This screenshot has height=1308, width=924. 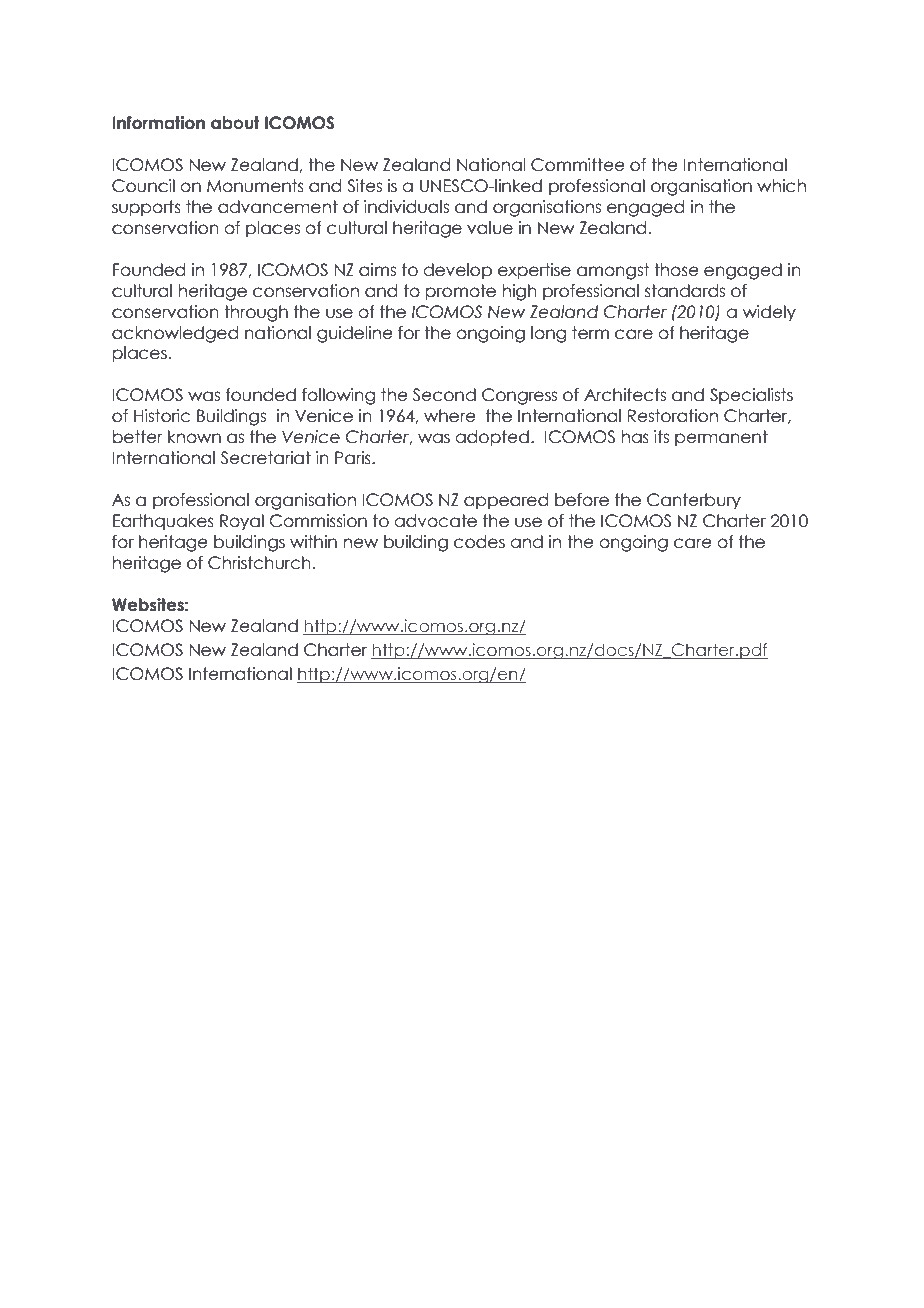 What do you see at coordinates (162, 416) in the screenshot?
I see `Historic` at bounding box center [162, 416].
